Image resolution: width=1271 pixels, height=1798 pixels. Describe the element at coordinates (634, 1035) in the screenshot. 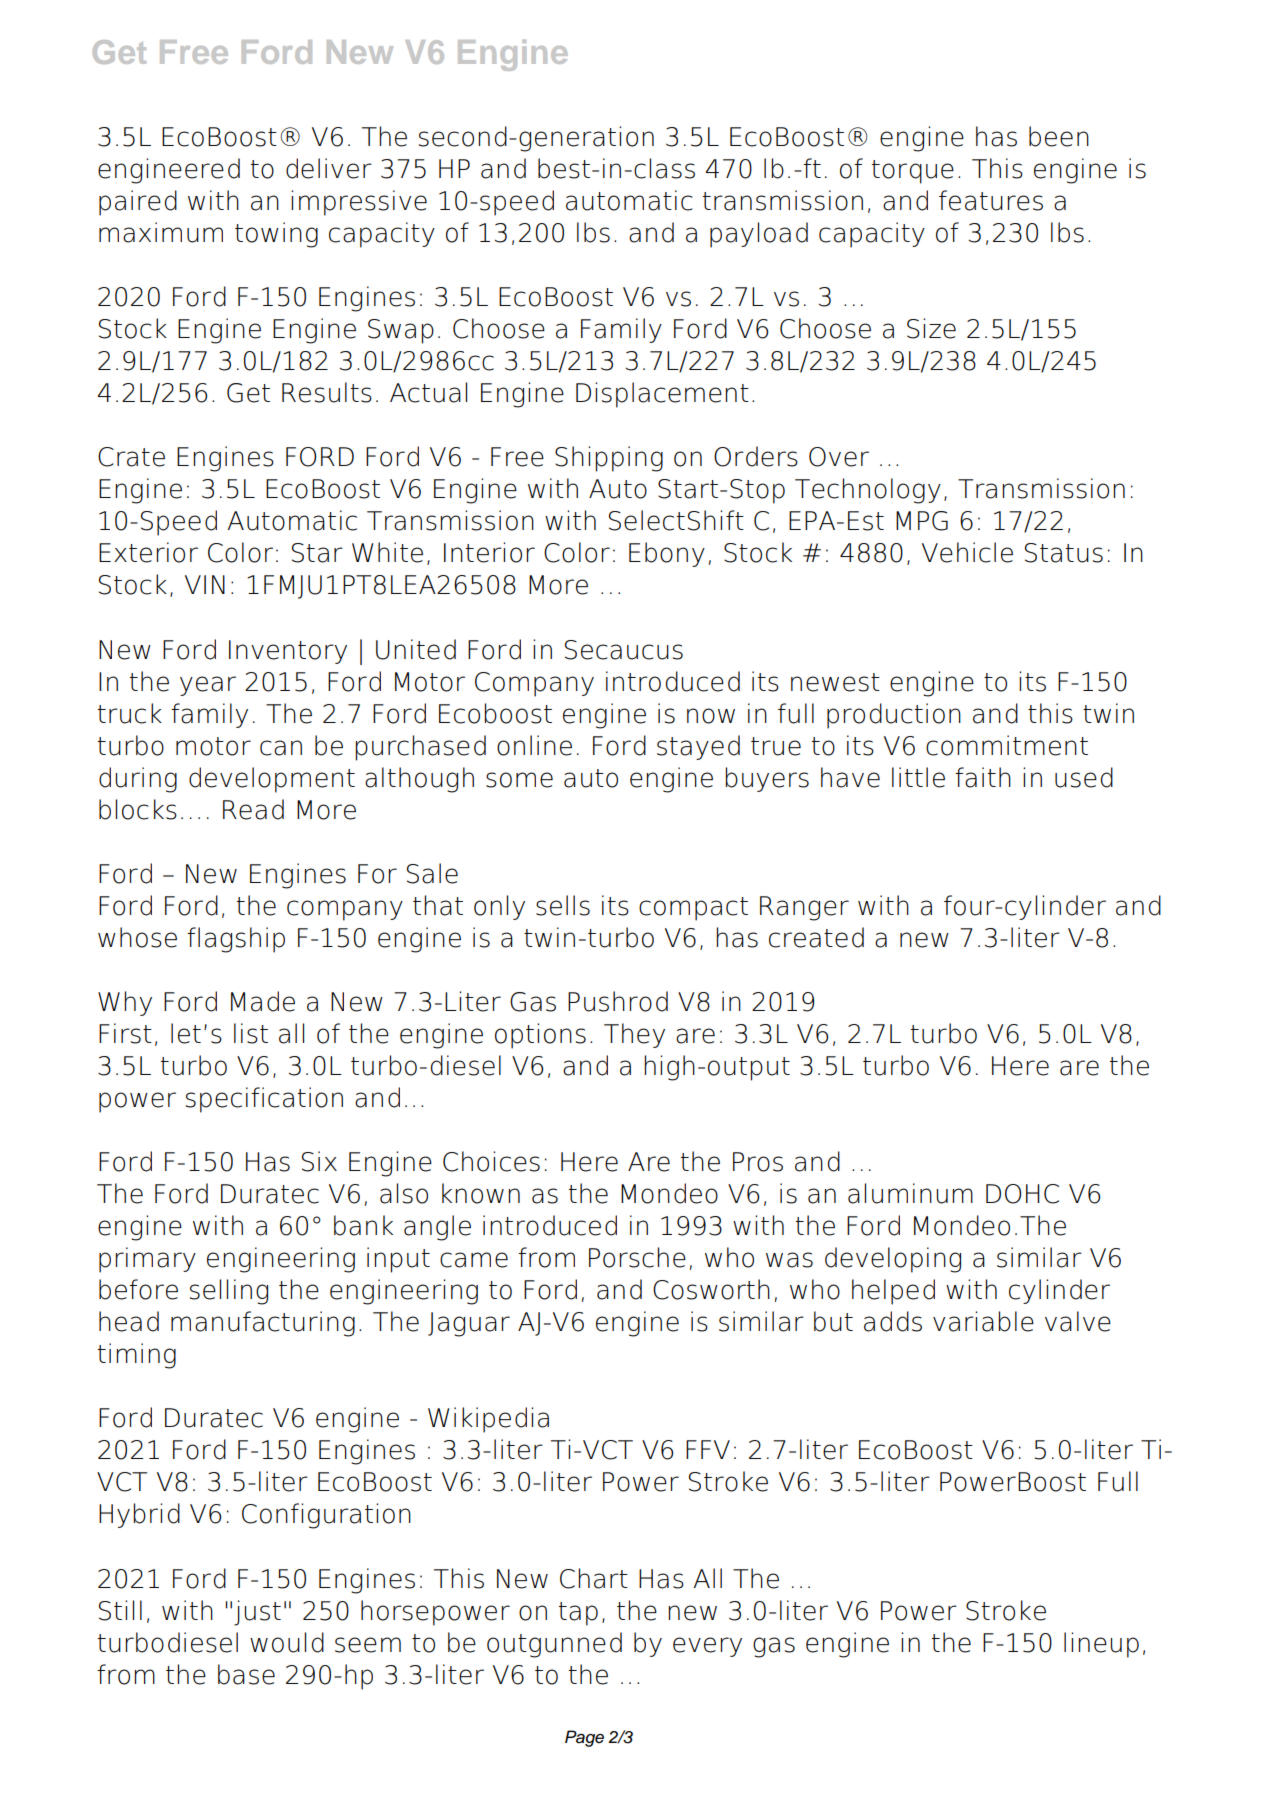

I see `They` at that location.
